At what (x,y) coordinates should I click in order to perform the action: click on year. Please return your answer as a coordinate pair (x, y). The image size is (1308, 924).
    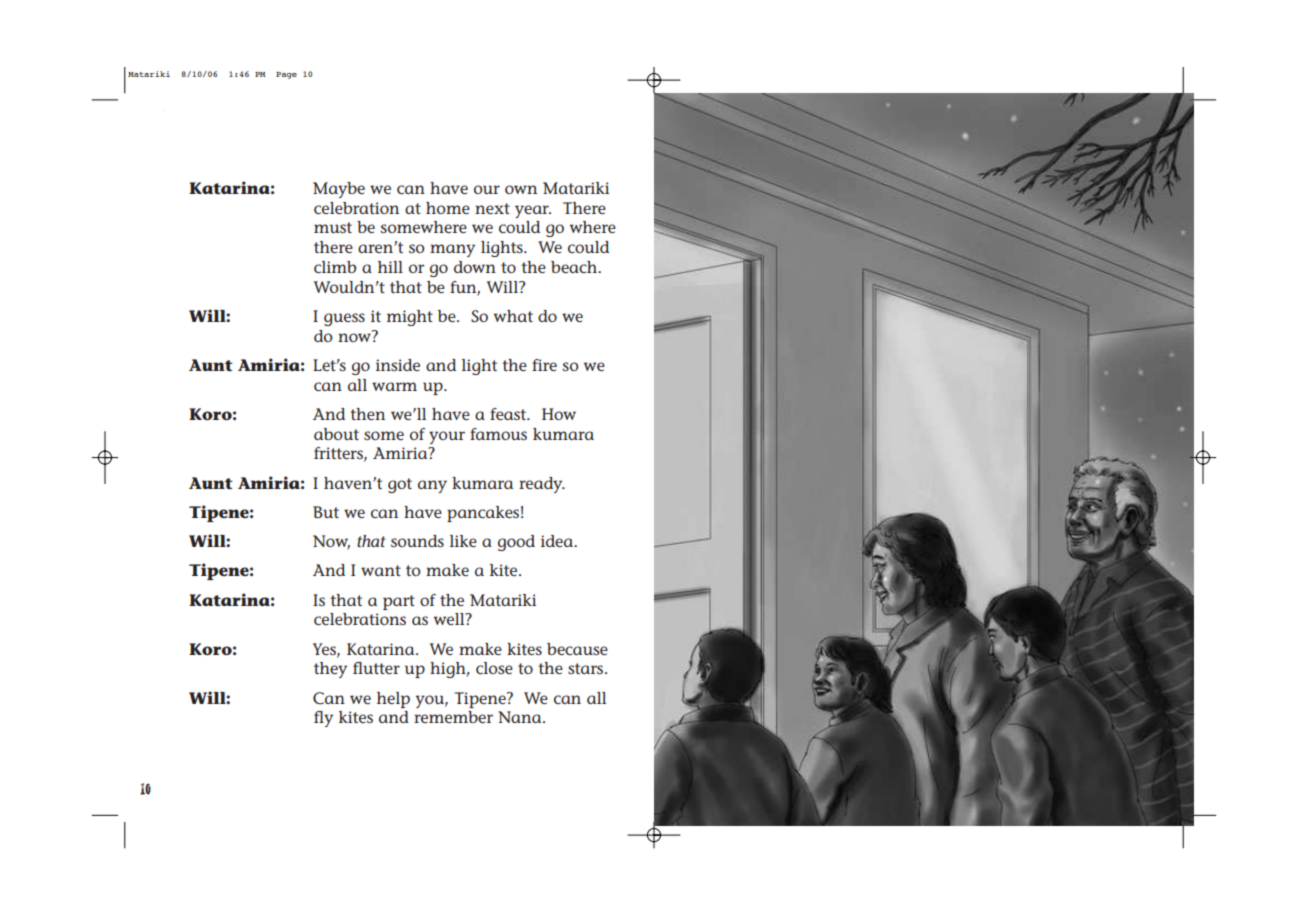
    Looking at the image, I should click on (533, 211).
